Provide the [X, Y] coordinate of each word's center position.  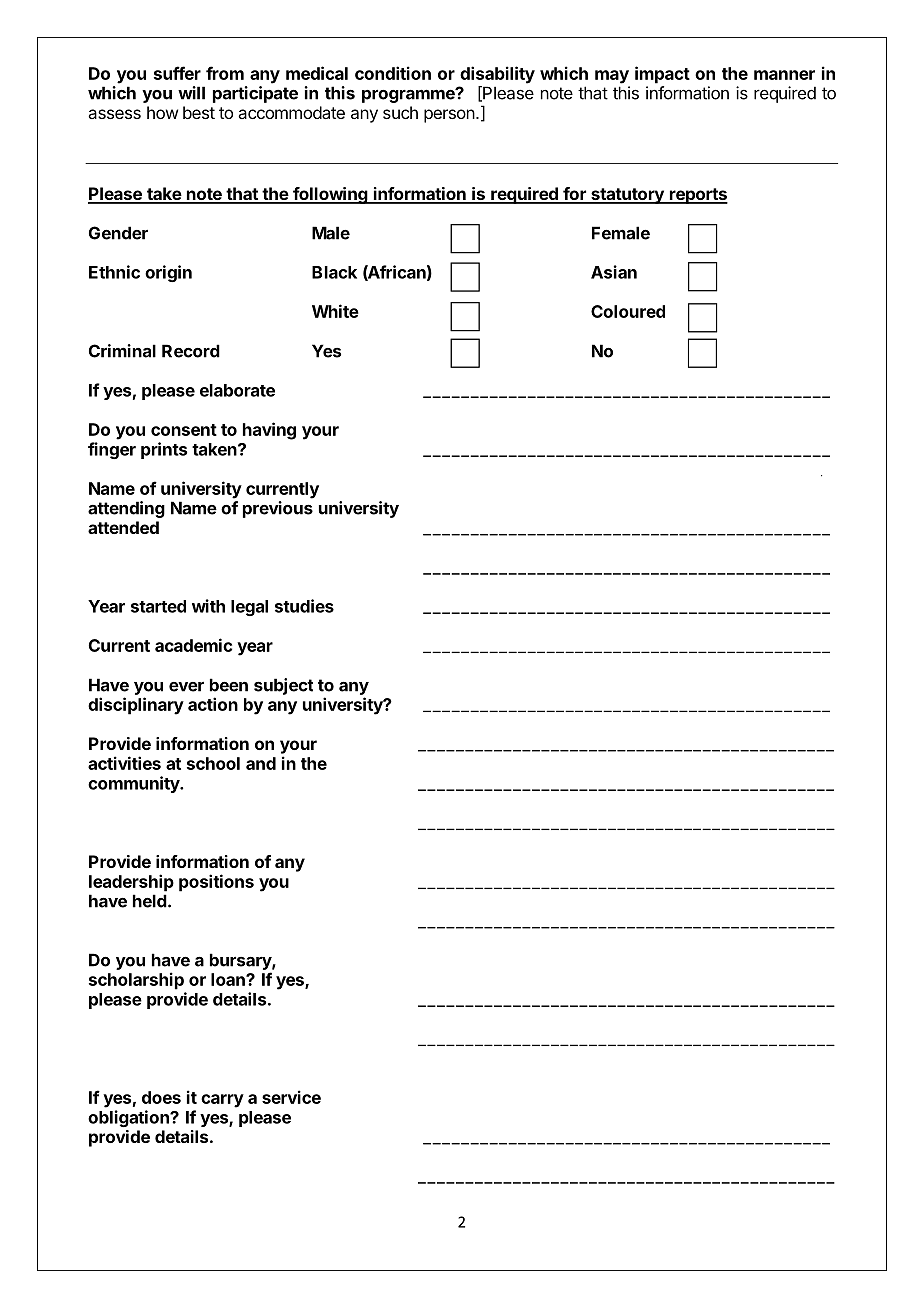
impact [662, 75]
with [208, 606]
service [291, 1097]
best [199, 112]
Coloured [628, 311]
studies [304, 606]
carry [222, 1101]
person [449, 116]
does [161, 1097]
